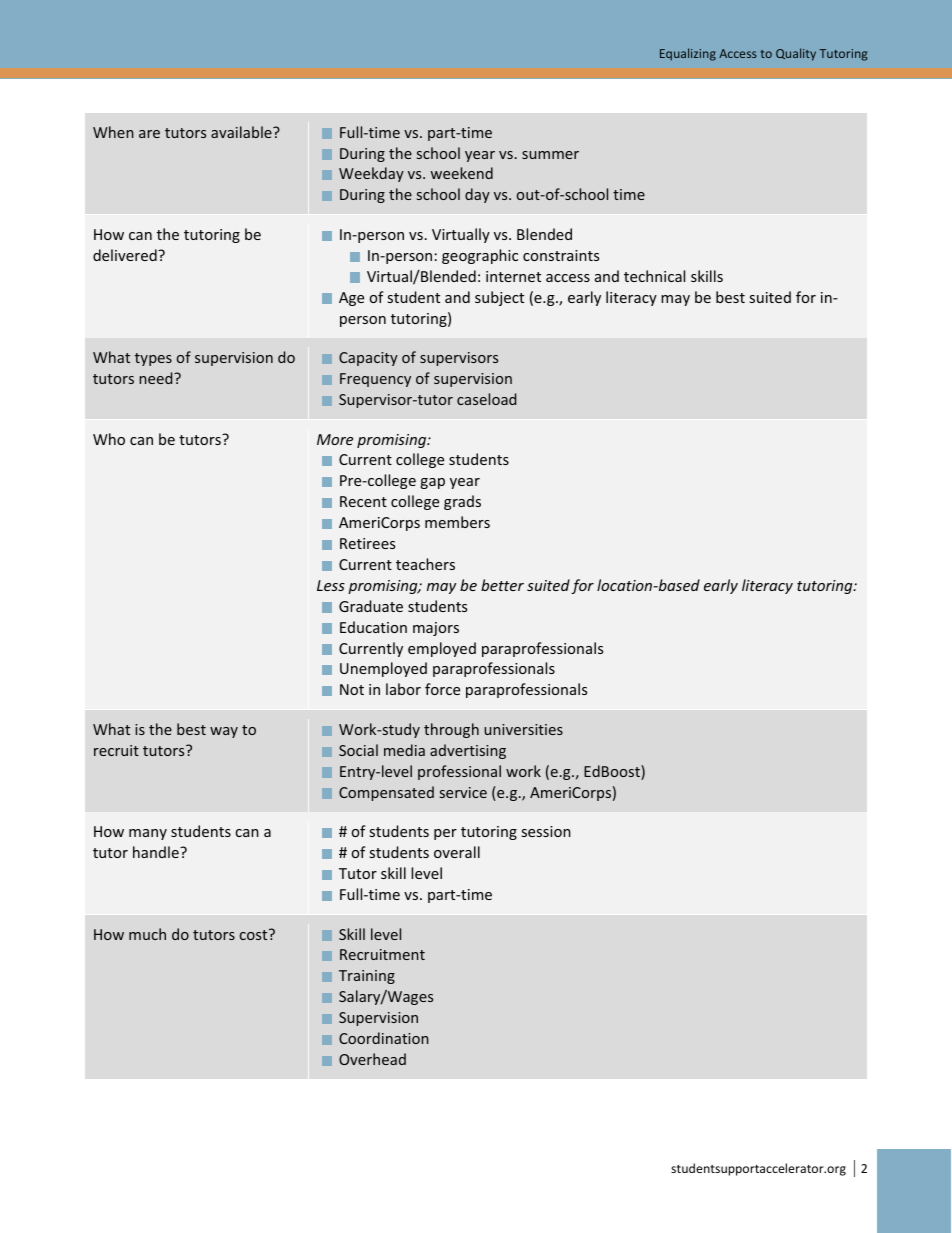 This page has height=1233, width=952. Describe the element at coordinates (688, 54) in the page. I see `Equalizing` at that location.
